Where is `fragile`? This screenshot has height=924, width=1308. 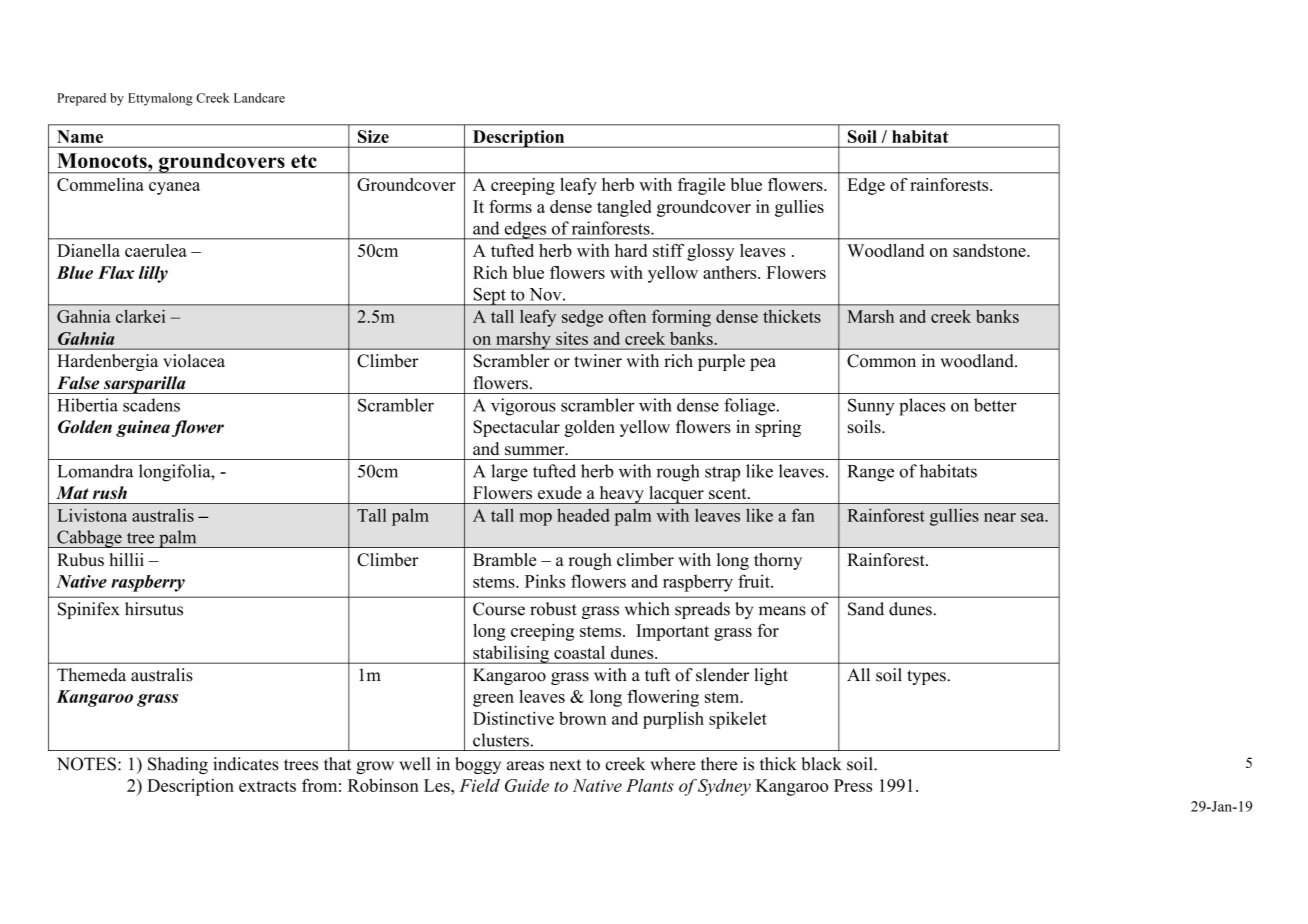
fragile is located at coordinates (701, 186).
